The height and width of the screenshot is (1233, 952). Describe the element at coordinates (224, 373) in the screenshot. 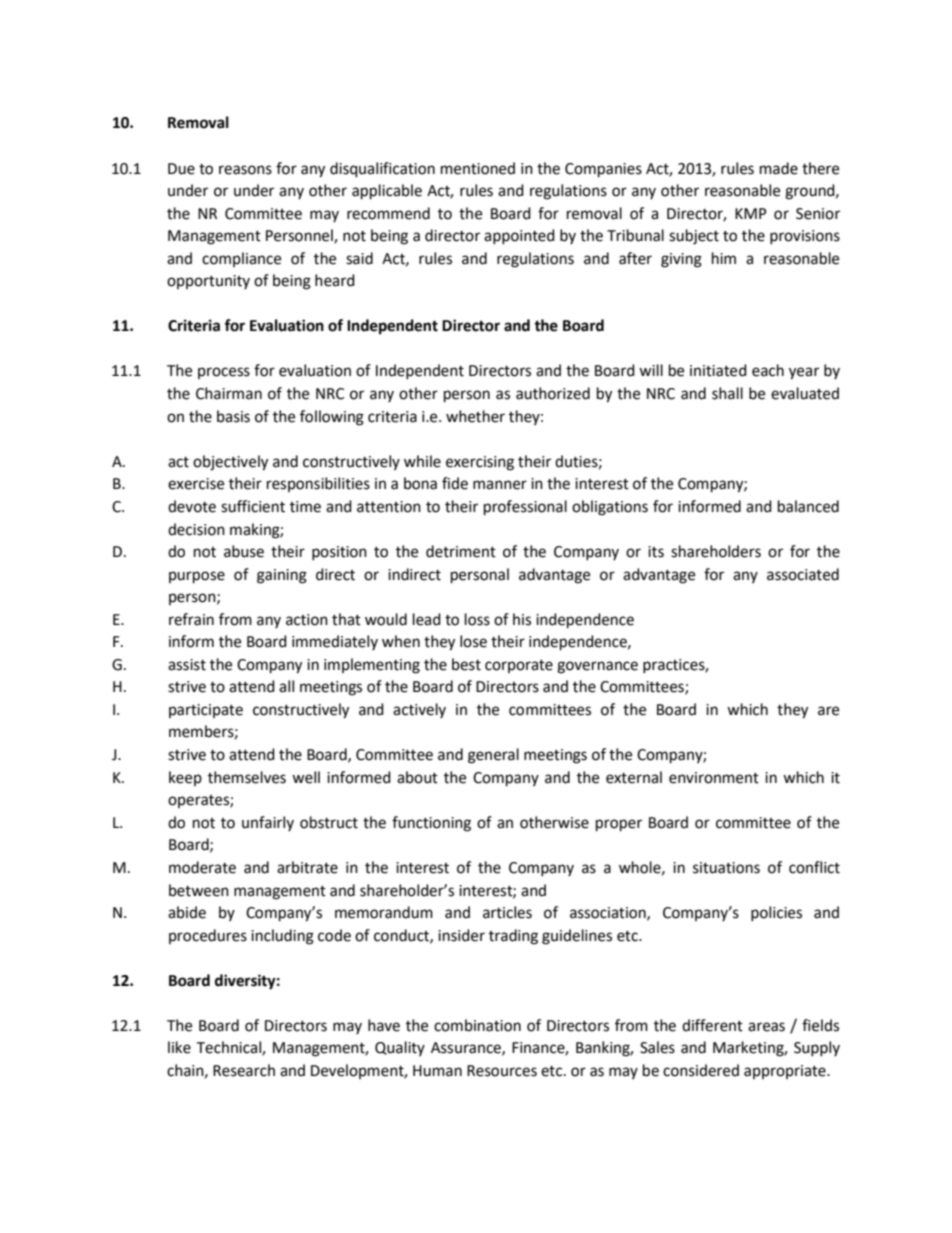

I see `process` at that location.
